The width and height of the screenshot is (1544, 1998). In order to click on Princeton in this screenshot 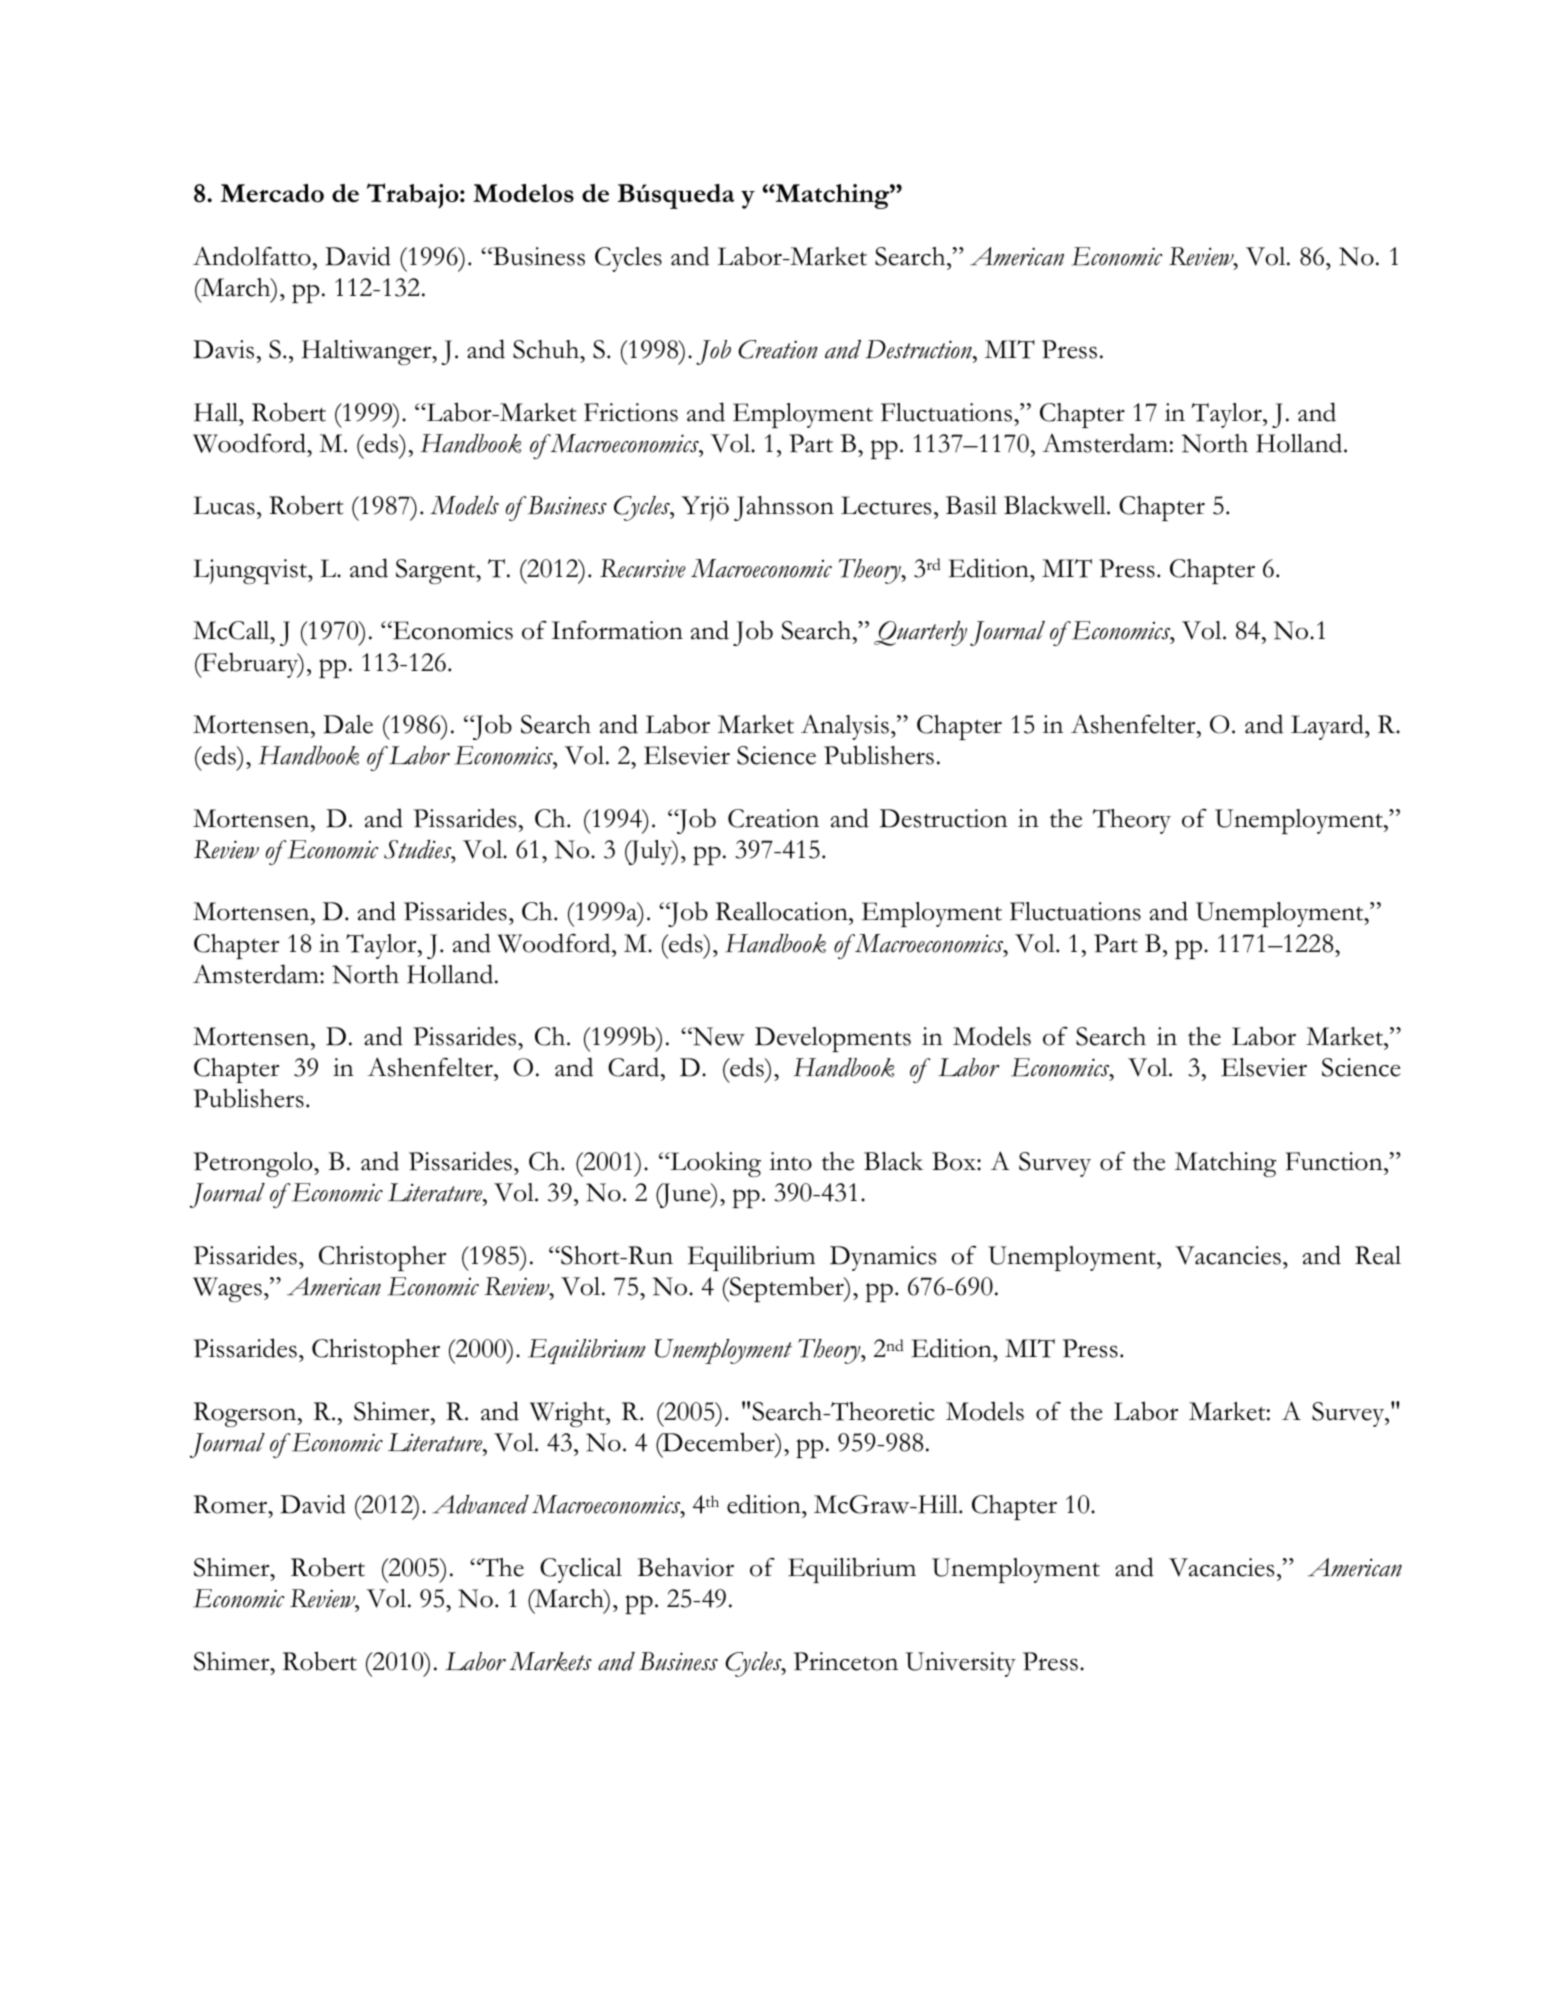, I will do `click(846, 1661)`.
